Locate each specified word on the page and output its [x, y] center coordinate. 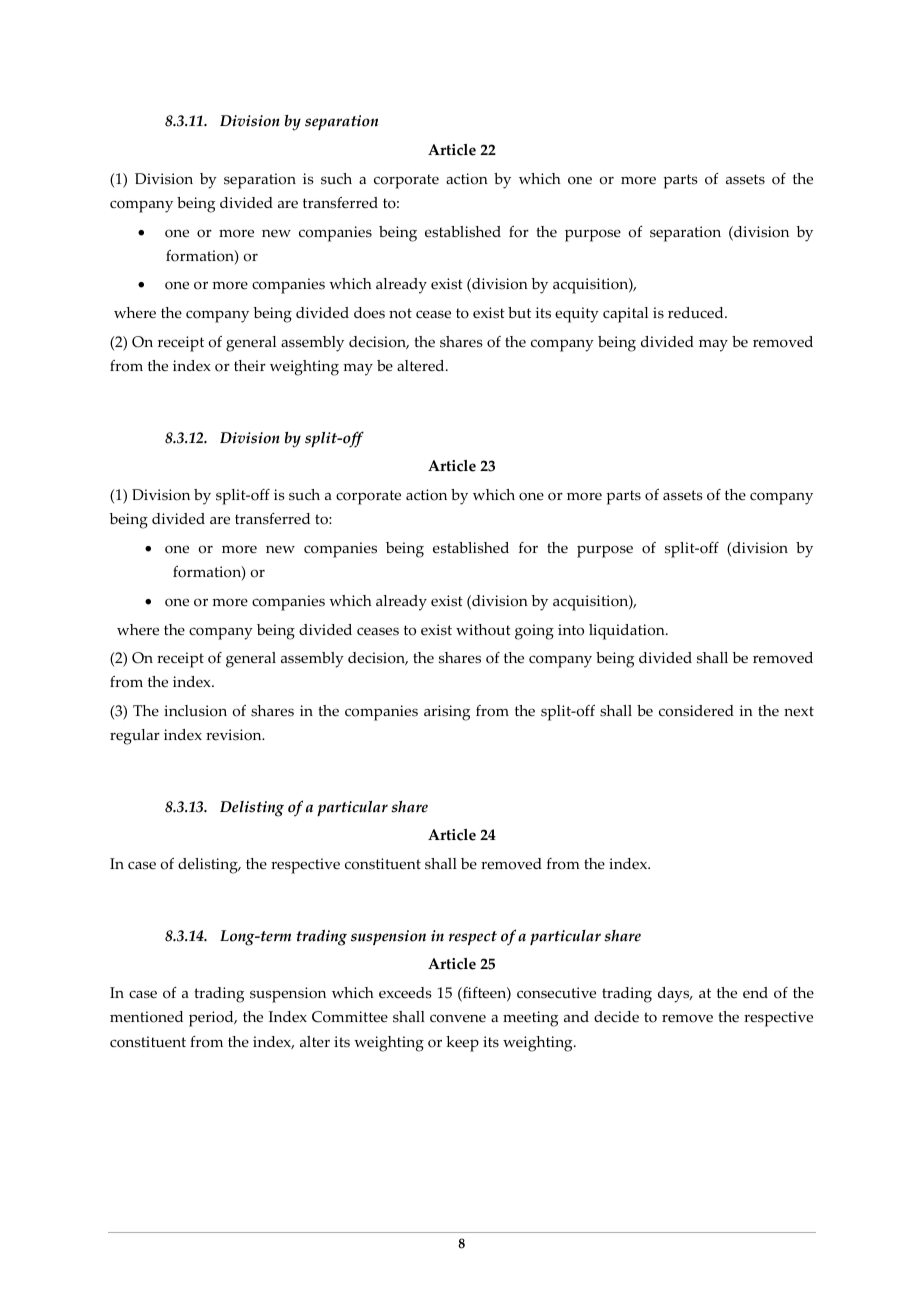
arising [447, 713]
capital [625, 315]
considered [696, 711]
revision [235, 735]
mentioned [146, 1017]
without [483, 630]
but [519, 312]
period [212, 1019]
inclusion [195, 711]
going [534, 632]
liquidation [628, 632]
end [755, 993]
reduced [697, 313]
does [369, 313]
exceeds [405, 993]
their [250, 366]
